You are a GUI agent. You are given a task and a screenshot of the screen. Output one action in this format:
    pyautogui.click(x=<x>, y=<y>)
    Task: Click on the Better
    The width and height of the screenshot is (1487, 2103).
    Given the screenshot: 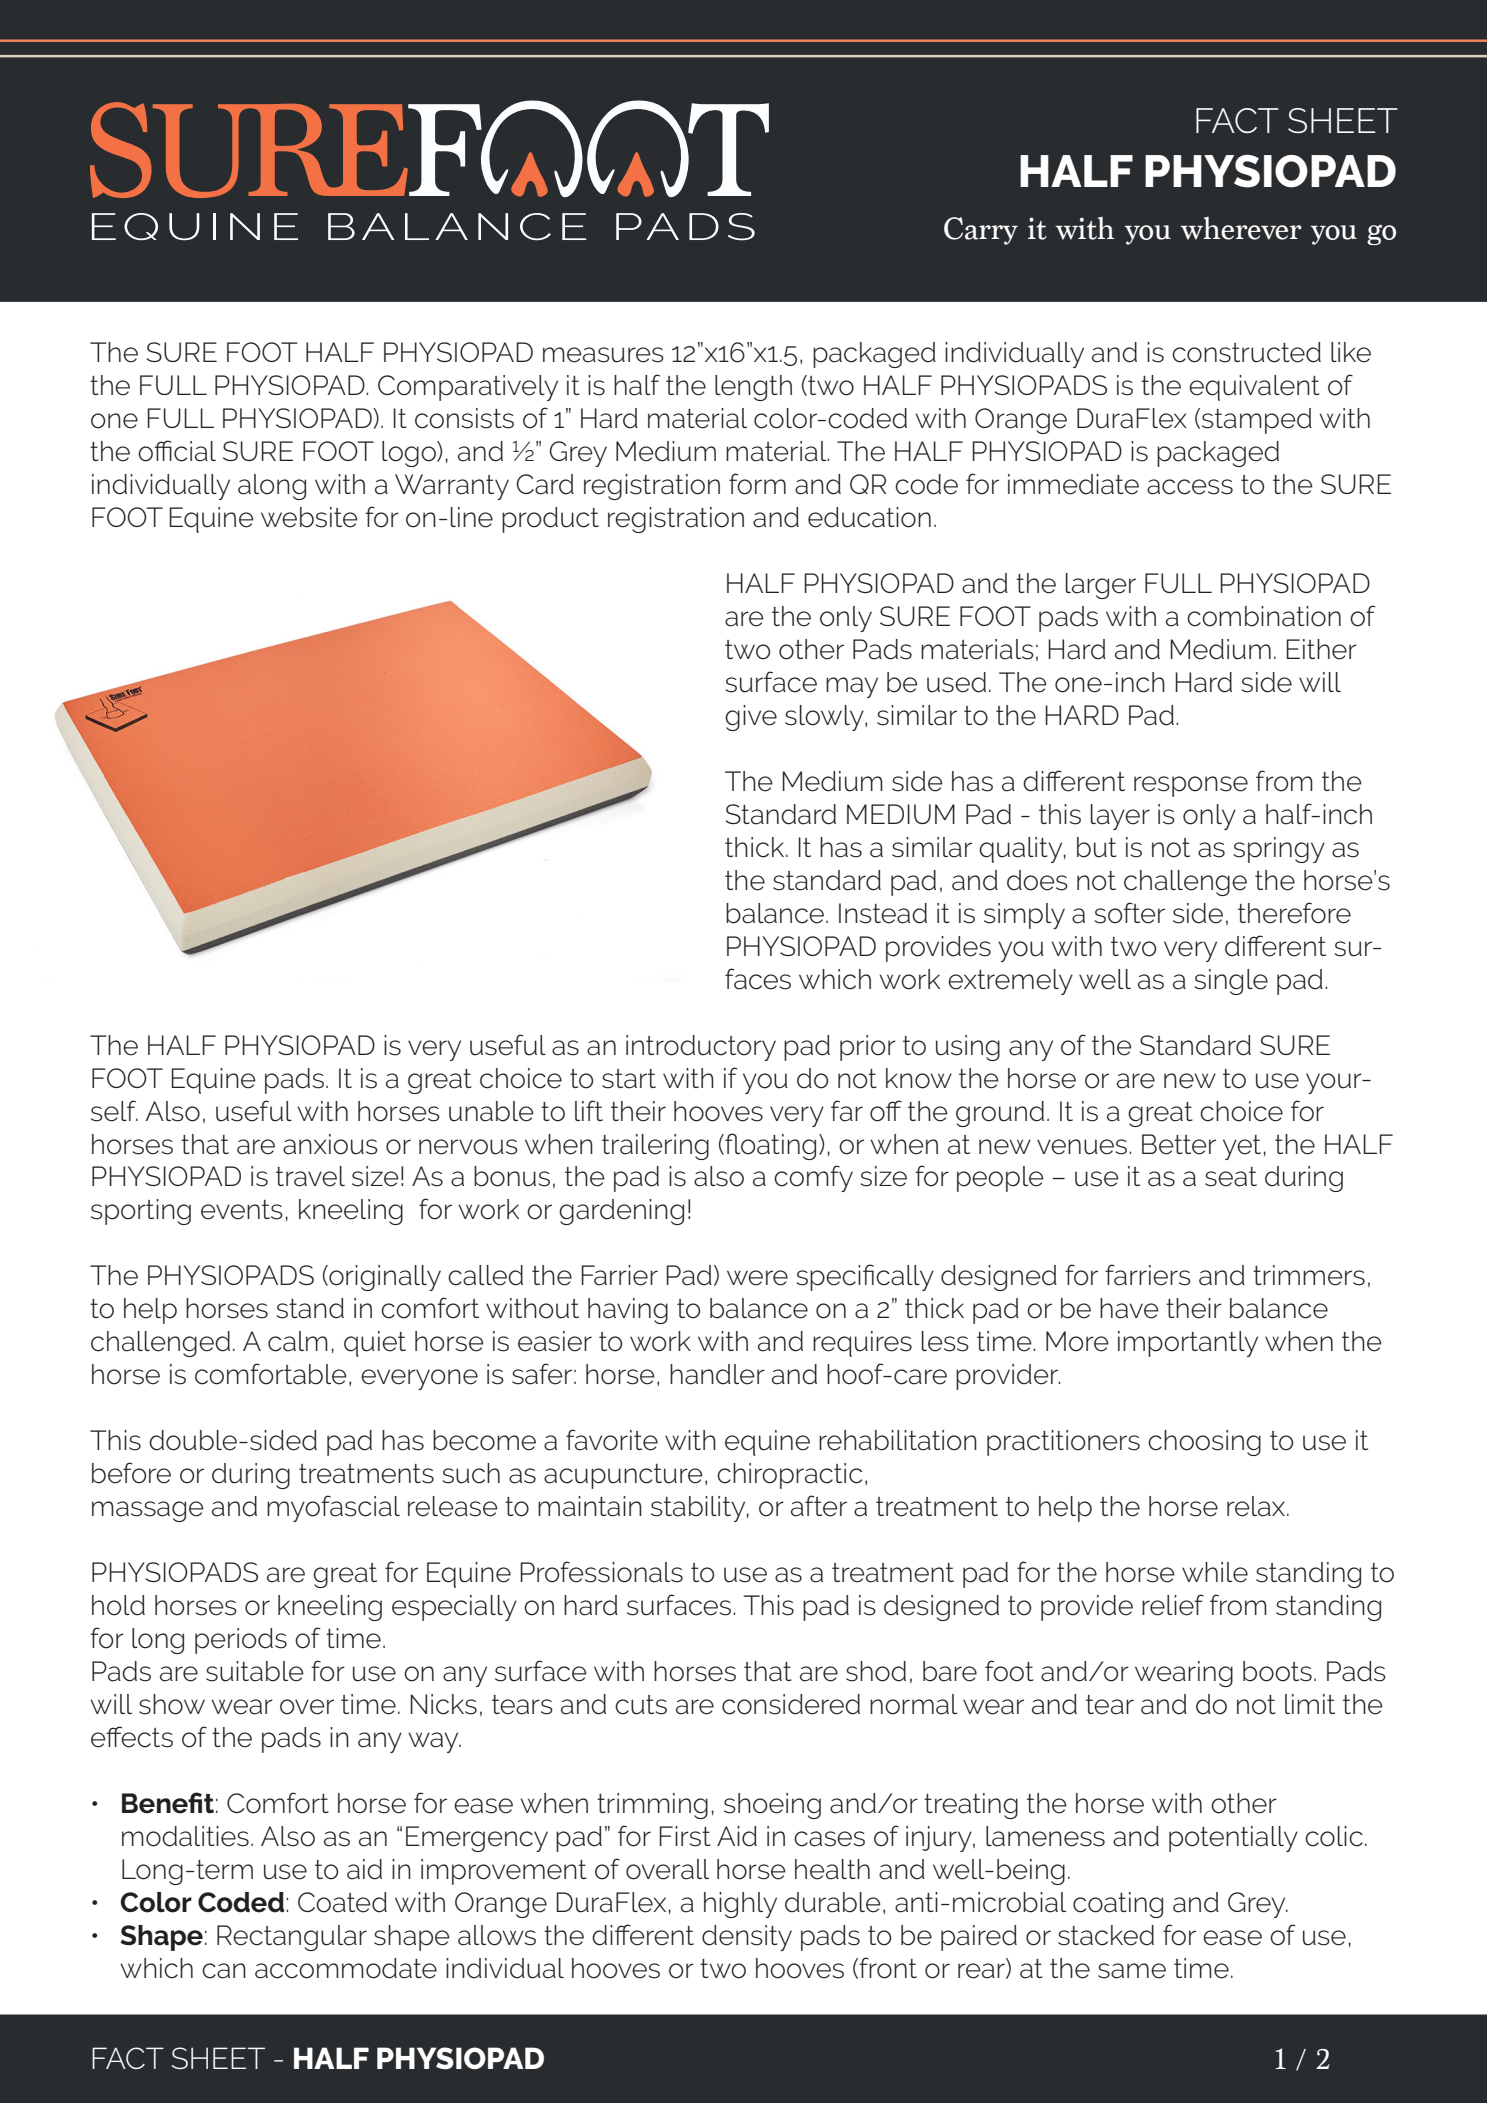 What is the action you would take?
    pyautogui.click(x=1179, y=1144)
